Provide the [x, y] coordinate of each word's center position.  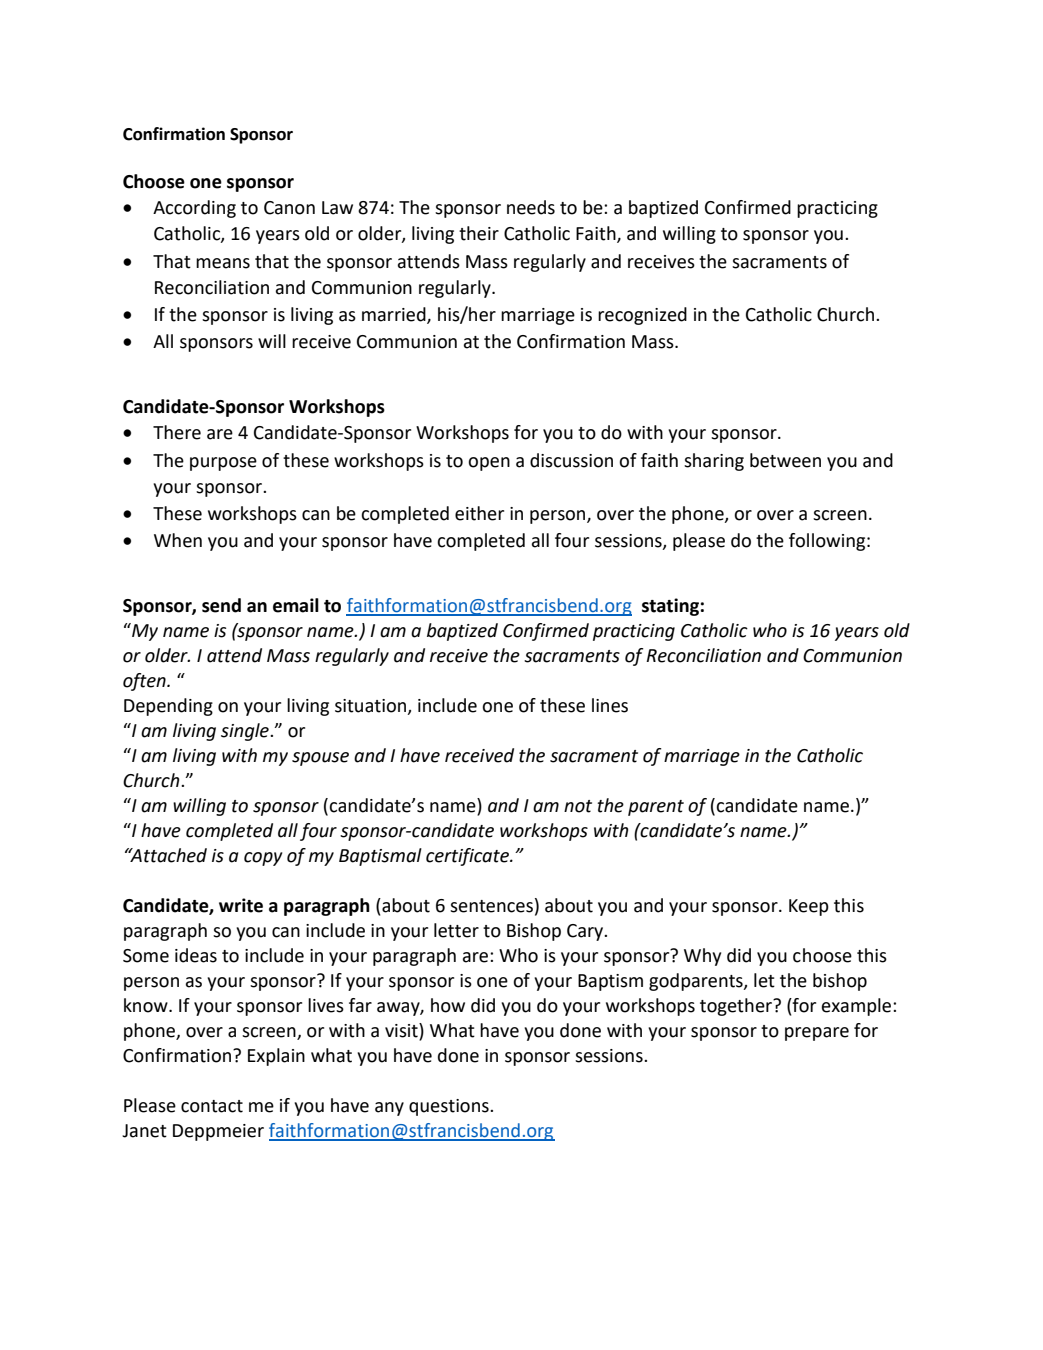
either [479, 513]
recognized [642, 316]
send [221, 605]
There [177, 432]
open [489, 464]
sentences [491, 906]
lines [610, 705]
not [578, 806]
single [246, 732]
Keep [809, 907]
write [241, 905]
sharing [714, 462]
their [479, 233]
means [223, 263]
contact [212, 1106]
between [785, 460]
